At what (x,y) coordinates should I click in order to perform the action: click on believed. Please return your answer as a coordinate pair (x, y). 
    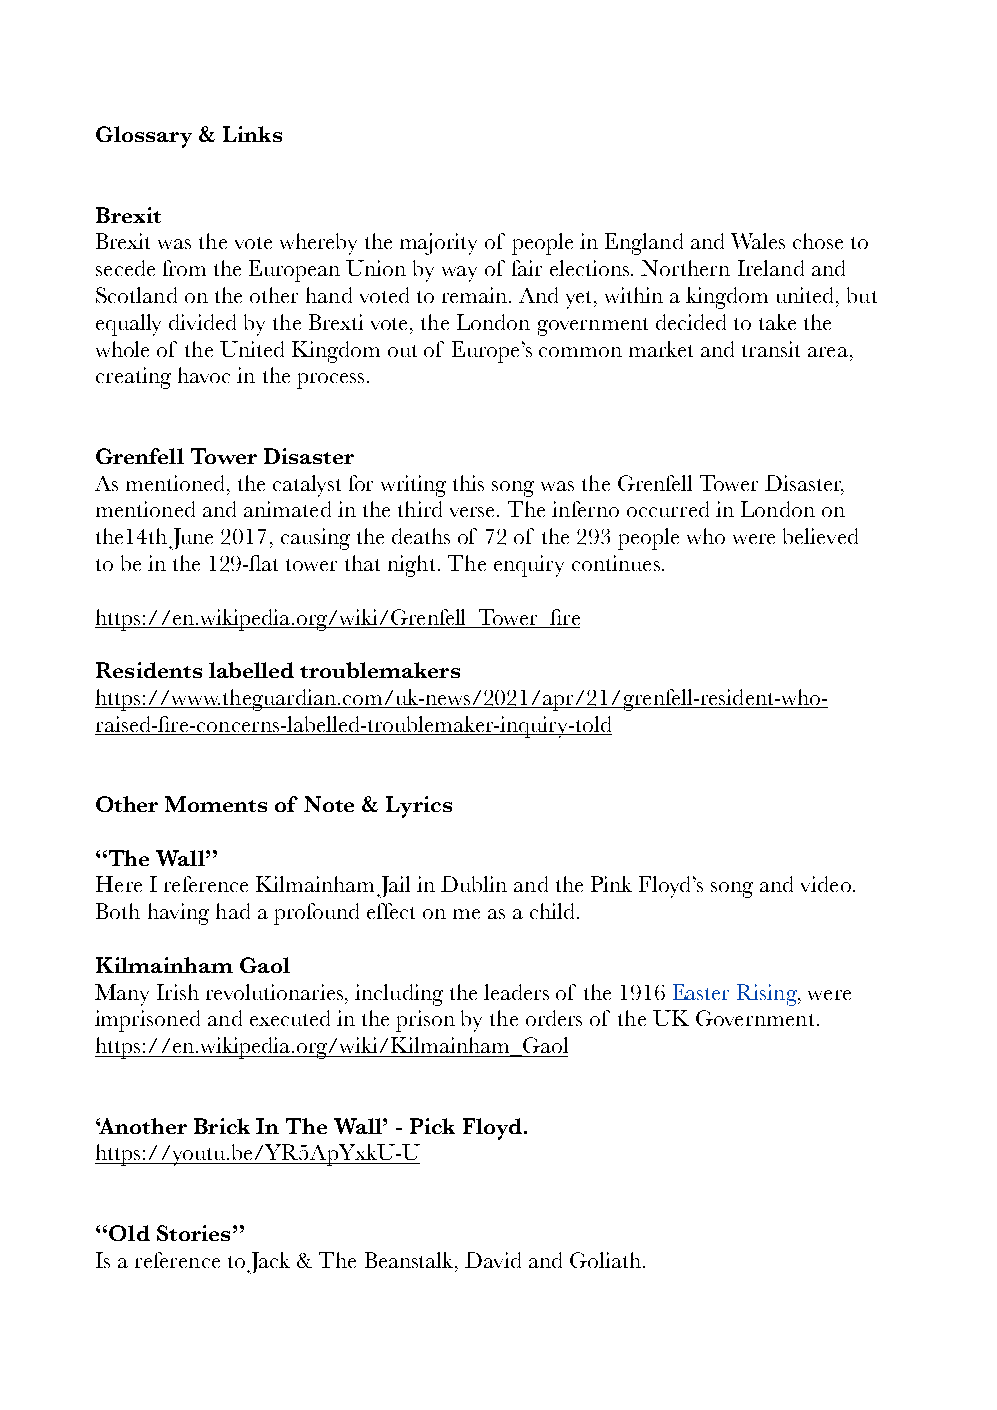
    Looking at the image, I should click on (820, 536).
